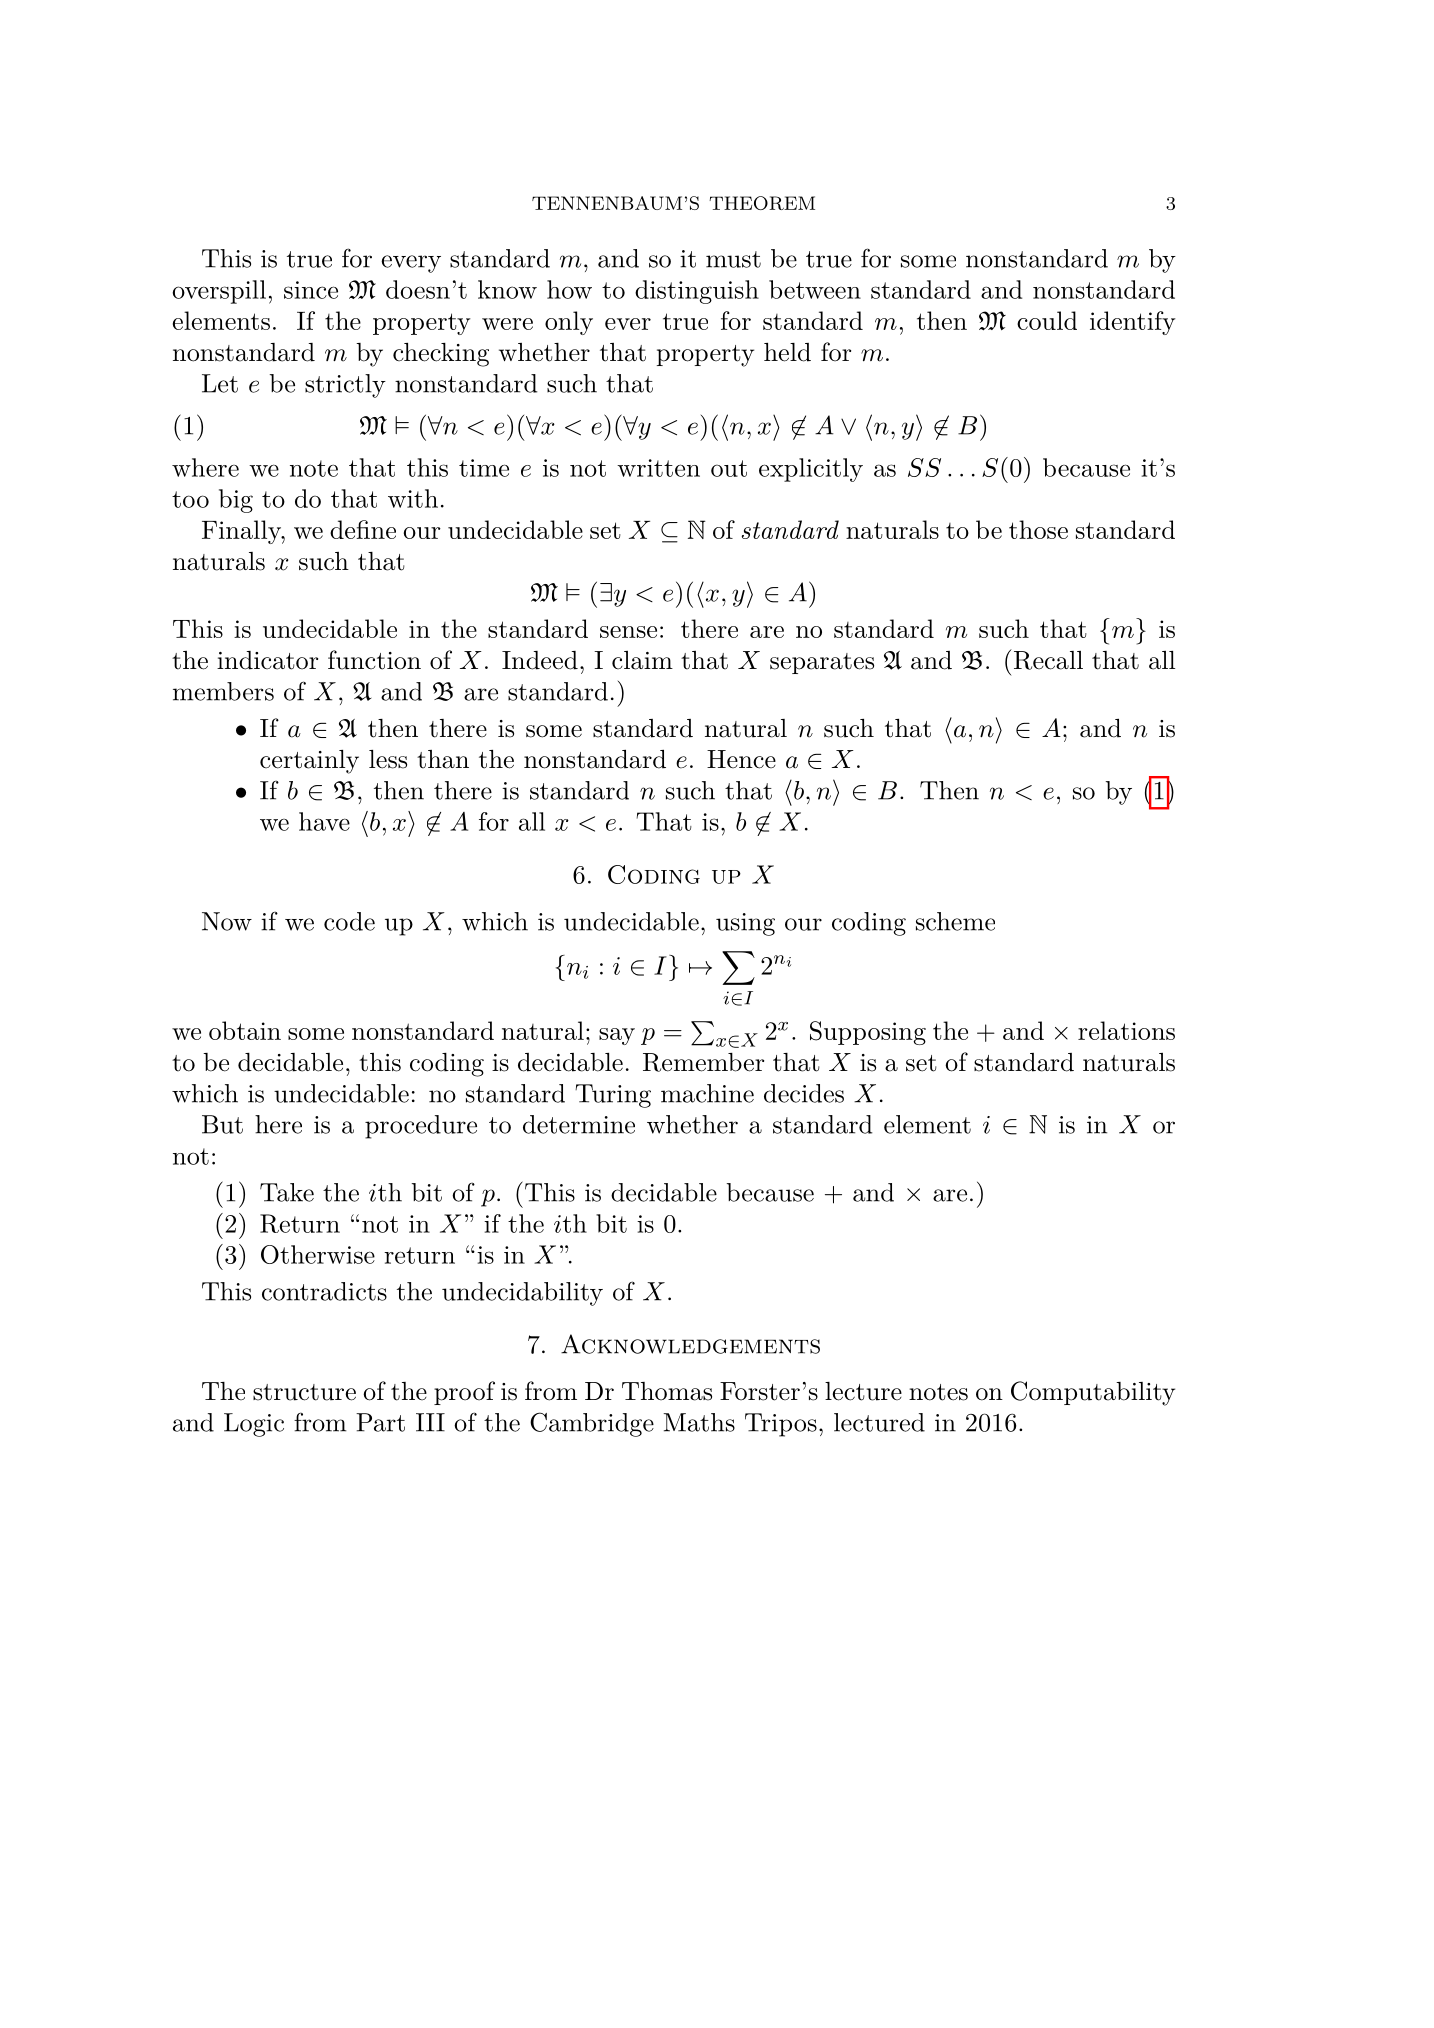 The height and width of the screenshot is (2028, 1434). I want to click on scheme, so click(955, 921).
